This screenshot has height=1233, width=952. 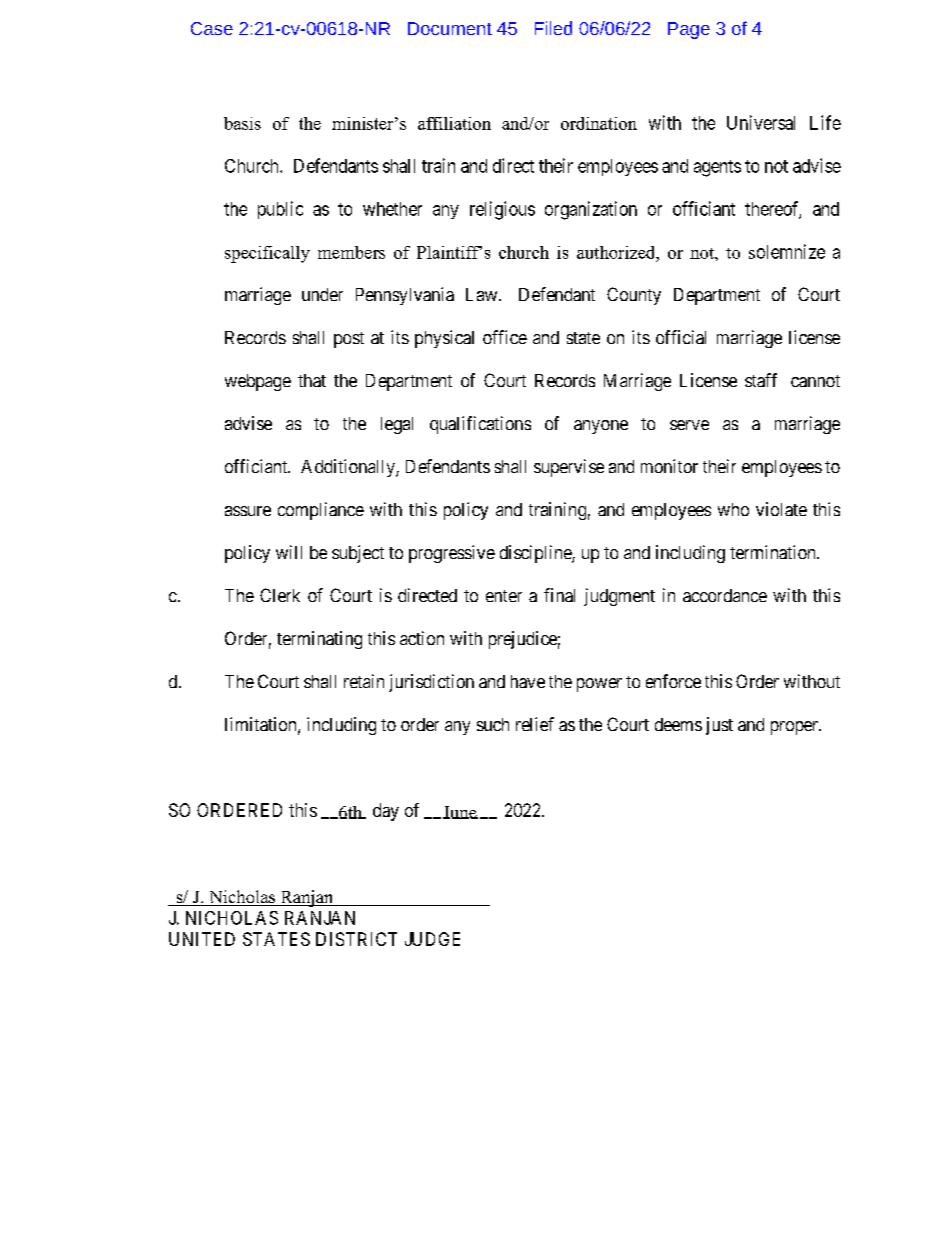 I want to click on assure, so click(x=248, y=511).
